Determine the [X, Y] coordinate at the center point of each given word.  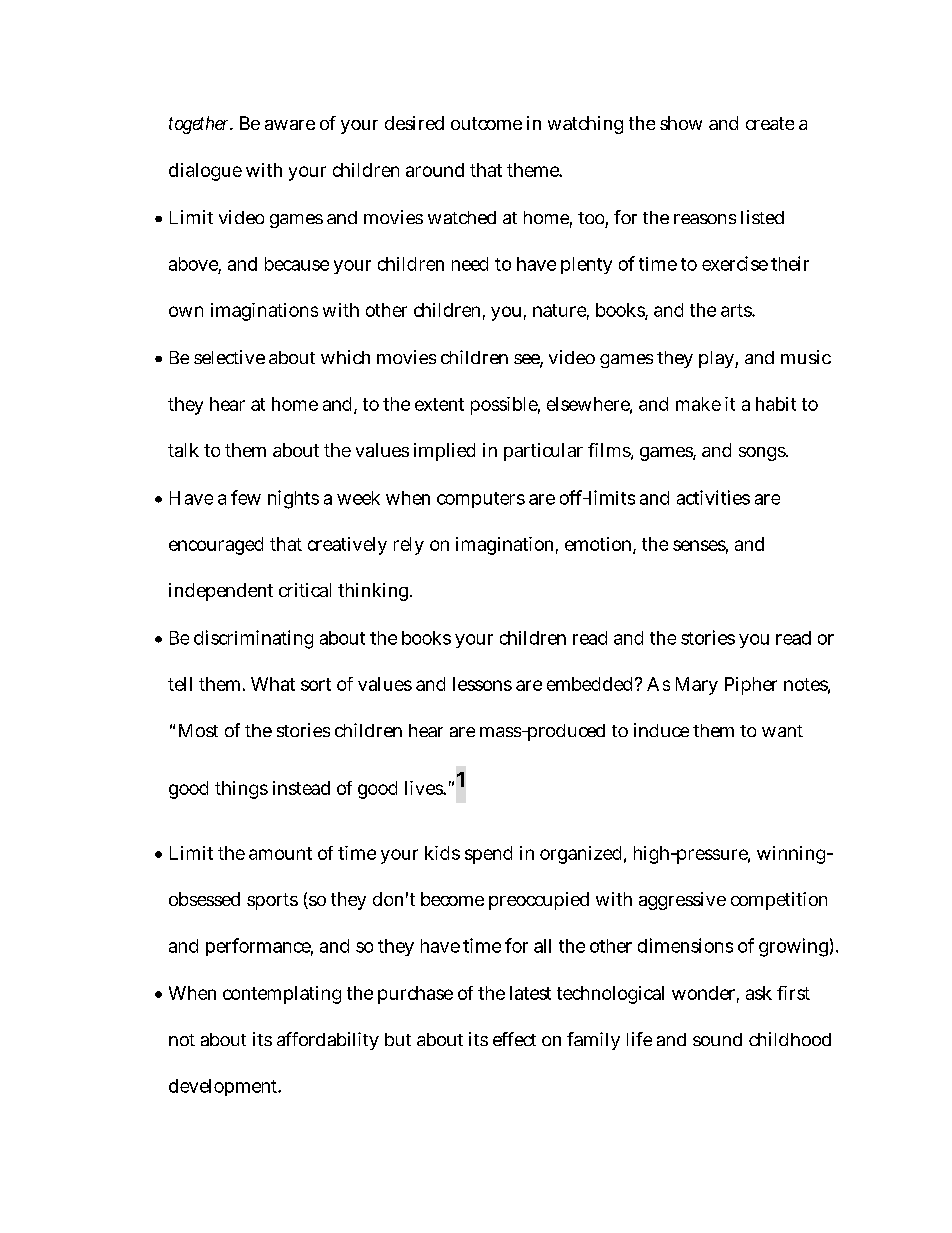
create [770, 123]
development [225, 1087]
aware [290, 125]
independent [221, 592]
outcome [486, 123]
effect [514, 1039]
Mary [697, 686]
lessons [482, 684]
